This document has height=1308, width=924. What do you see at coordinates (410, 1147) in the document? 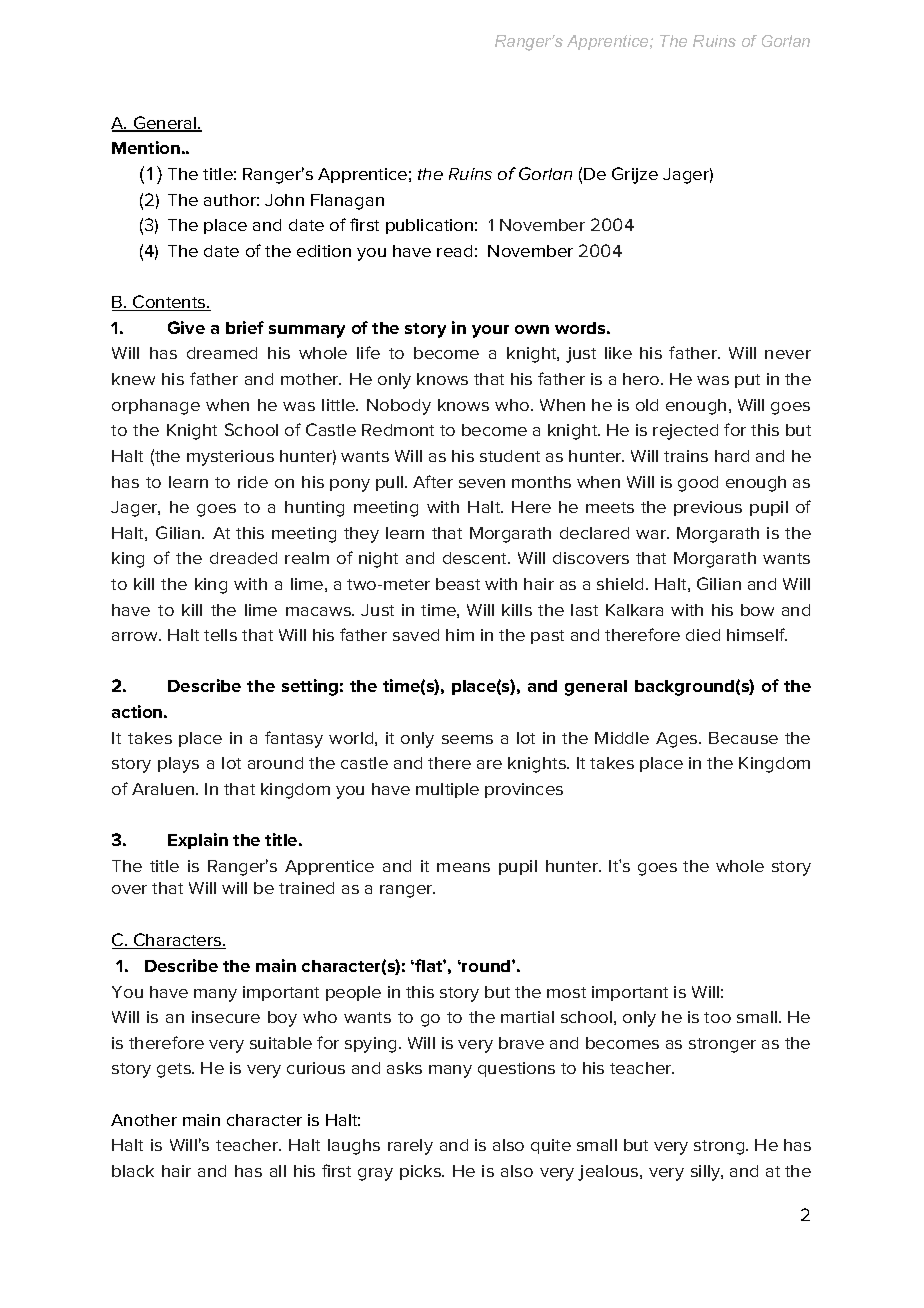
I see `rarely` at bounding box center [410, 1147].
